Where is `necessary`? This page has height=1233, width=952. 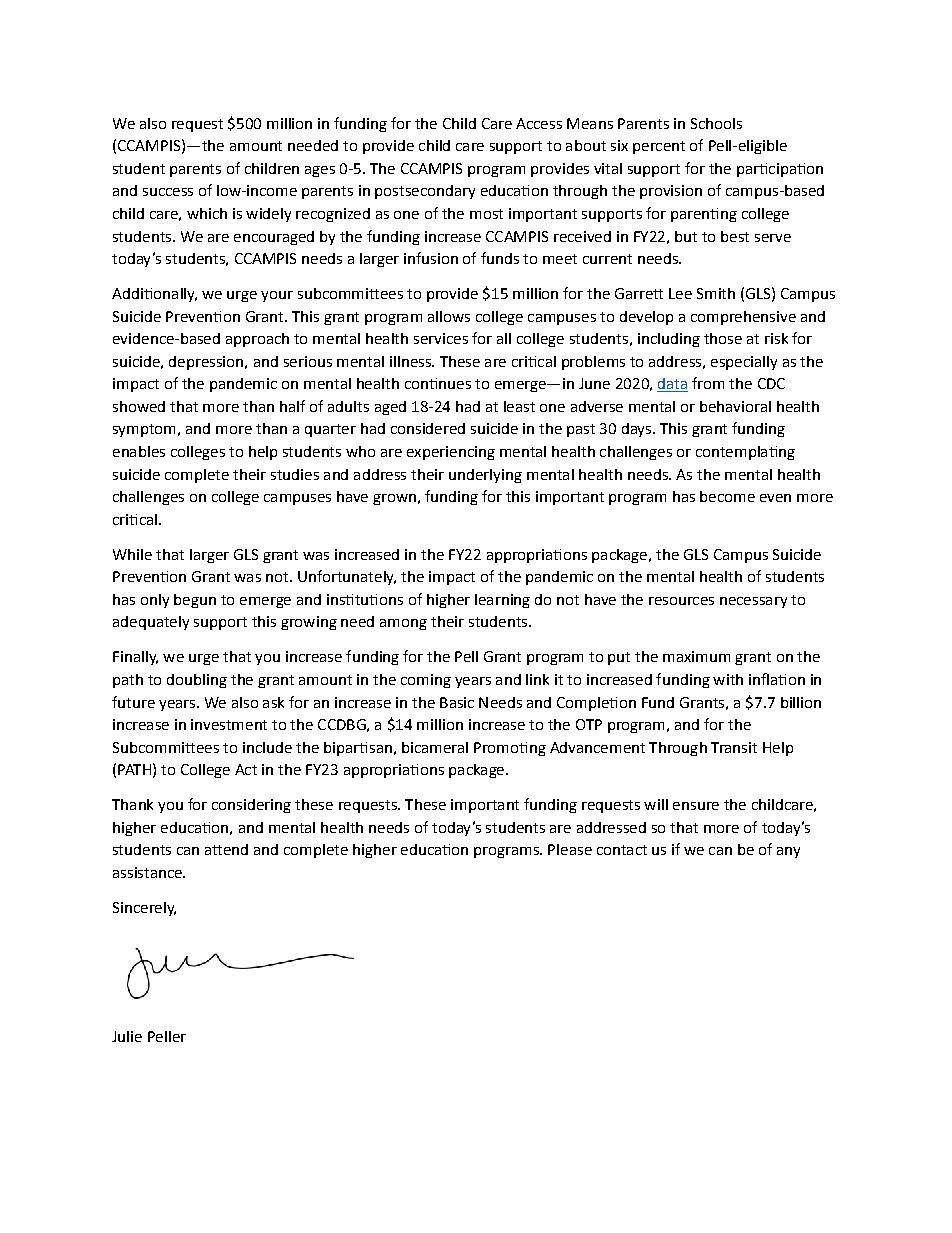
necessary is located at coordinates (753, 602).
